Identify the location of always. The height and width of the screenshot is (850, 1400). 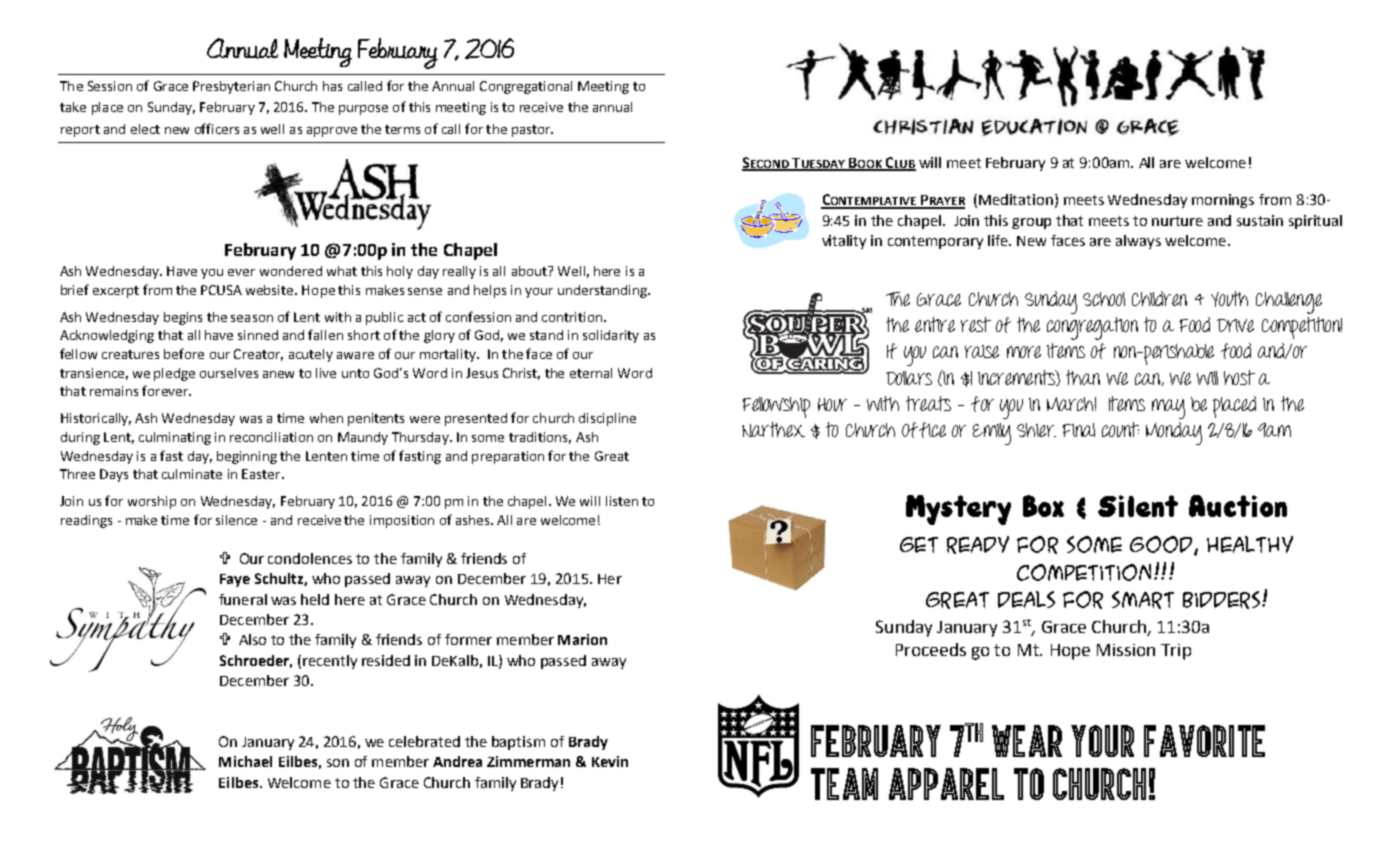
(1138, 242).
